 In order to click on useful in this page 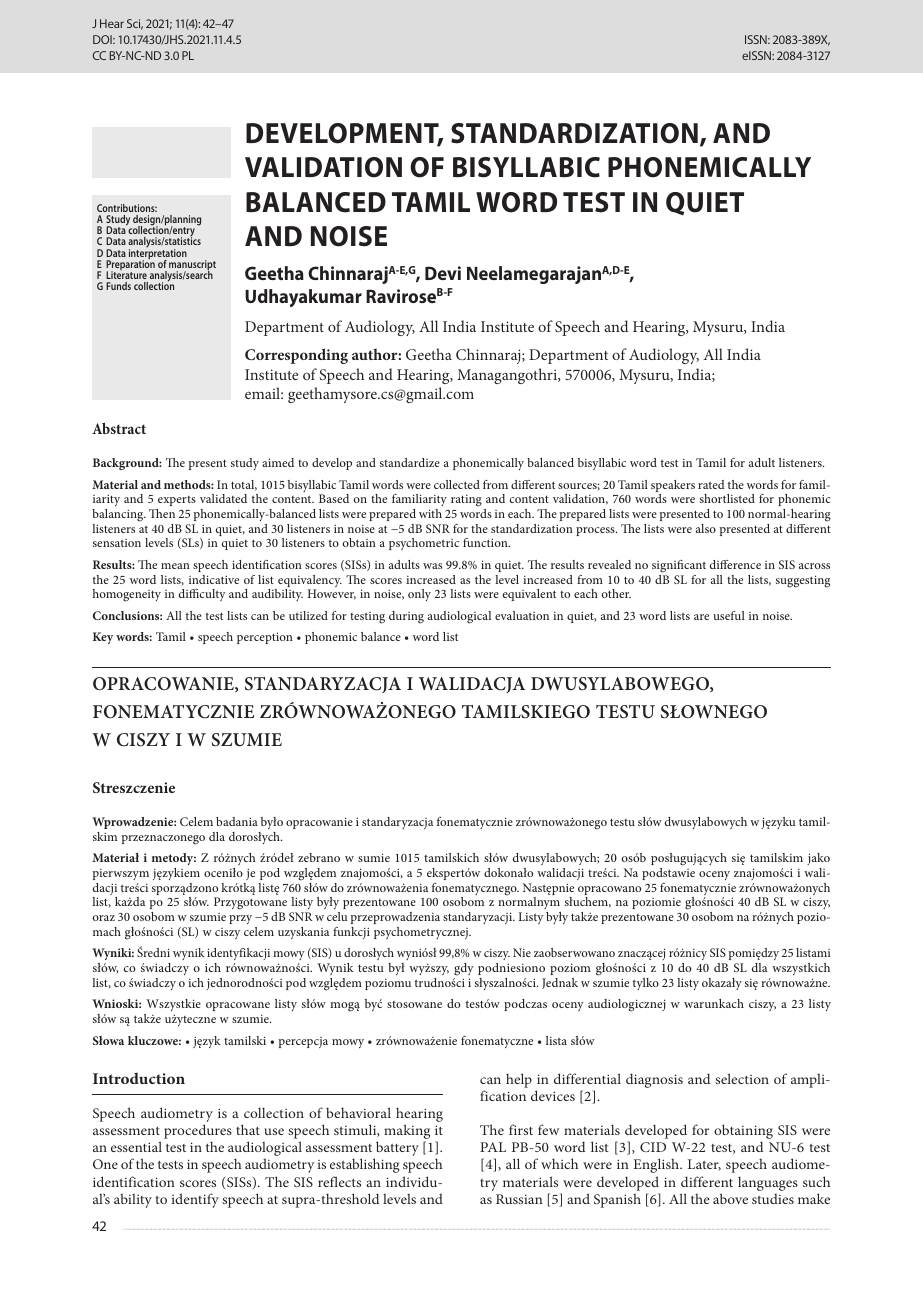, I will do `click(729, 615)`.
